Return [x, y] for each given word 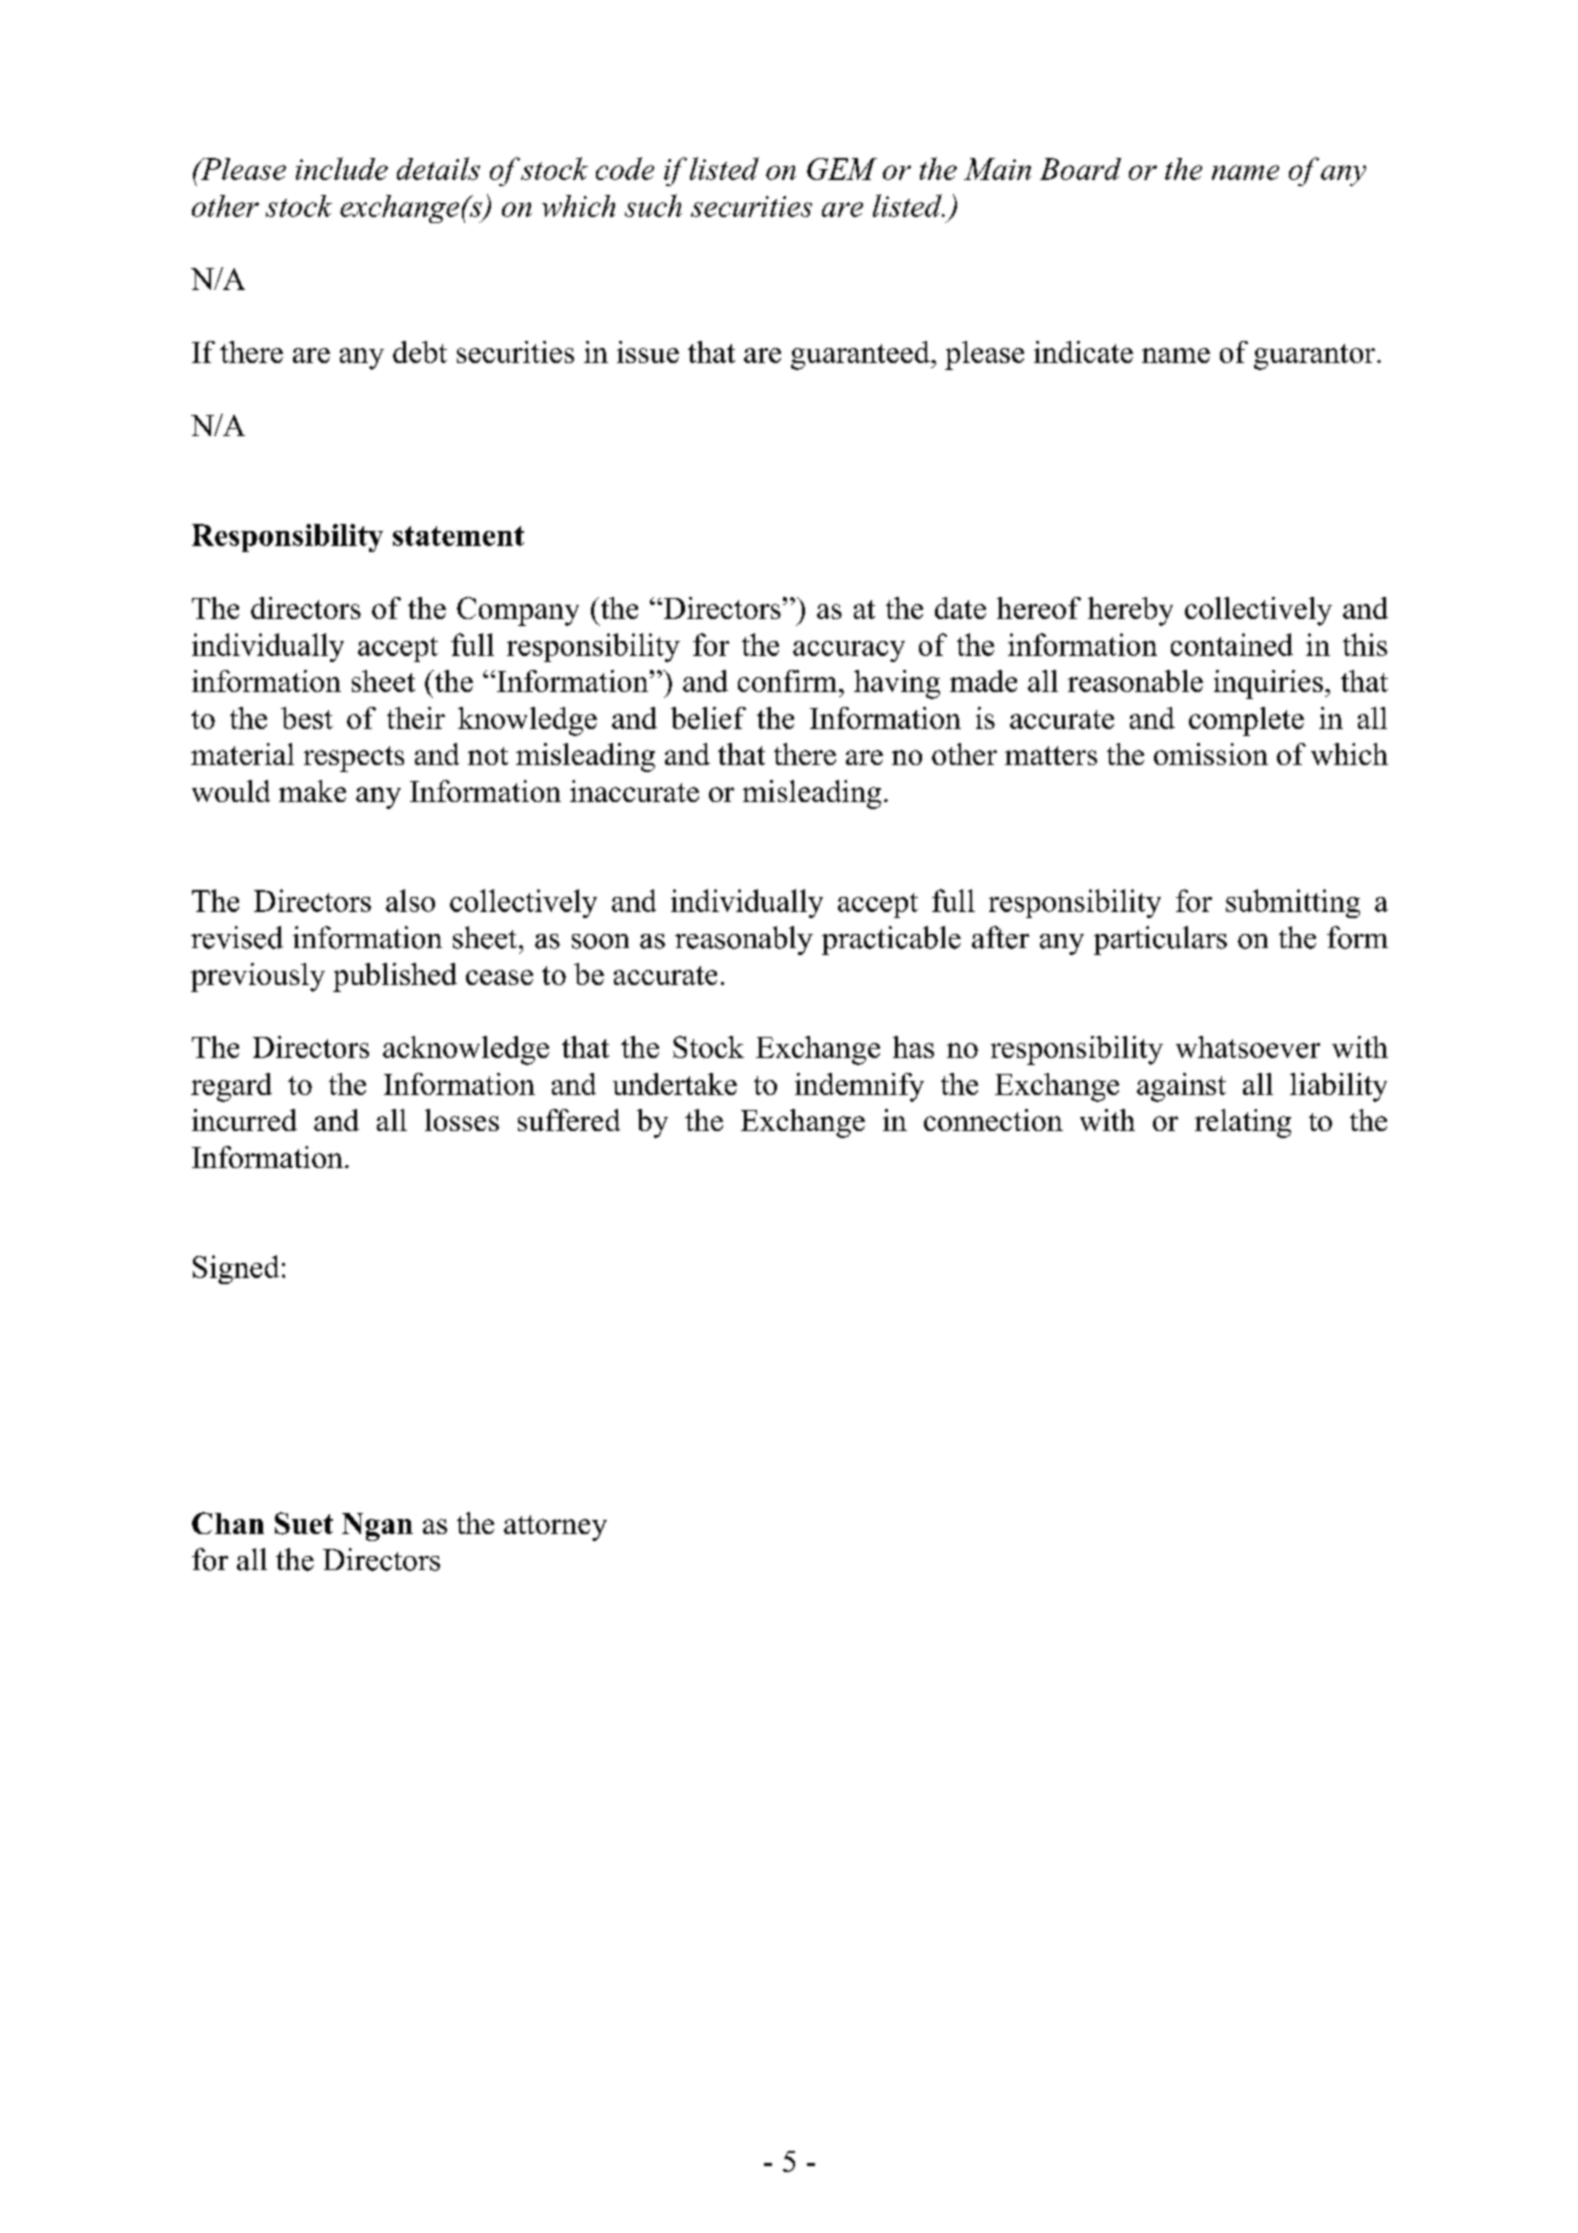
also [410, 900]
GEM [842, 169]
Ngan [377, 1527]
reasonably [744, 940]
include [342, 168]
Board [1080, 169]
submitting [1293, 903]
